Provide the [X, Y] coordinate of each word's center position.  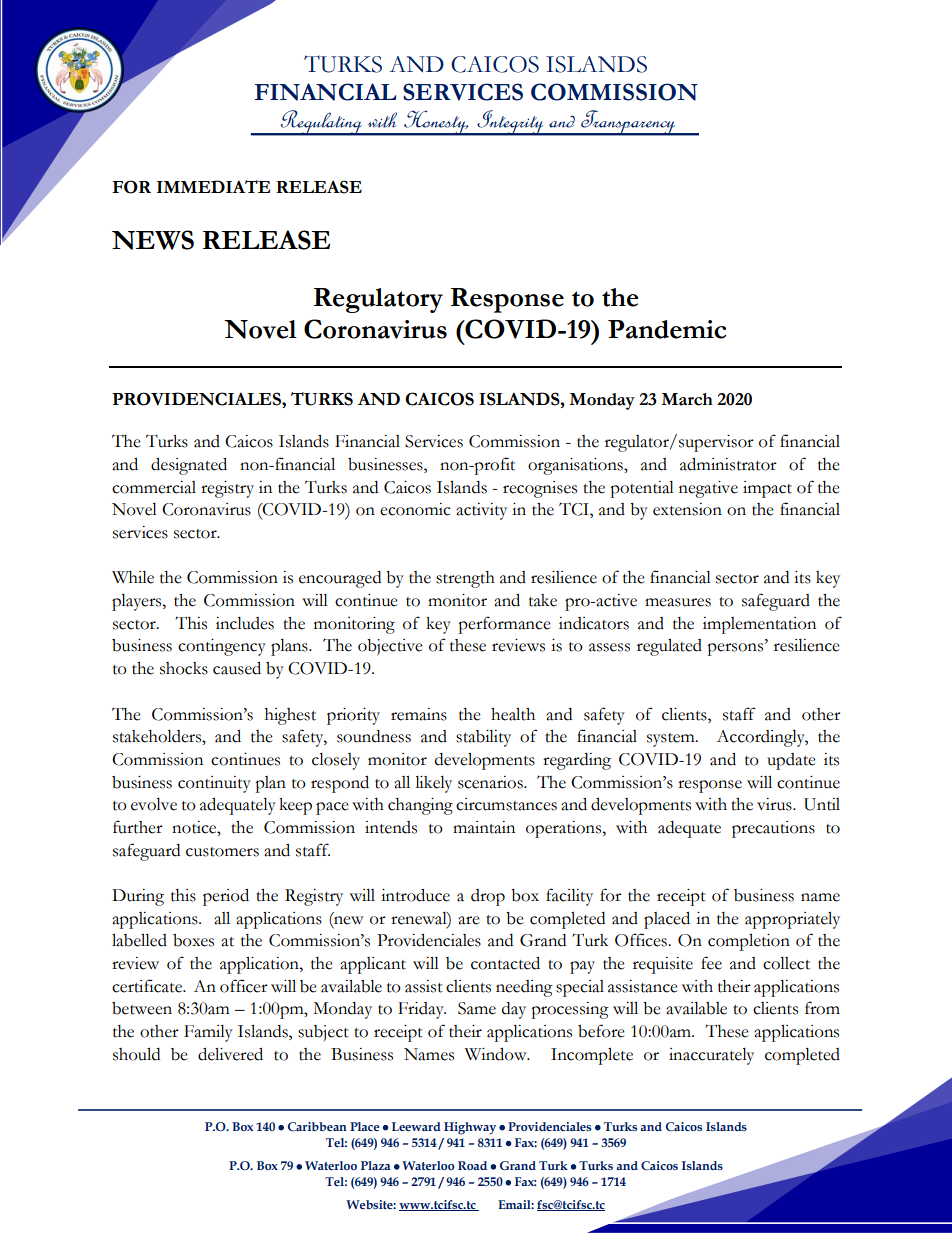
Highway [470, 1128]
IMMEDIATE [213, 186]
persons [736, 649]
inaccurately [711, 1056]
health [513, 714]
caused [237, 668]
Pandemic [667, 329]
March [687, 399]
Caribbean [317, 1126]
